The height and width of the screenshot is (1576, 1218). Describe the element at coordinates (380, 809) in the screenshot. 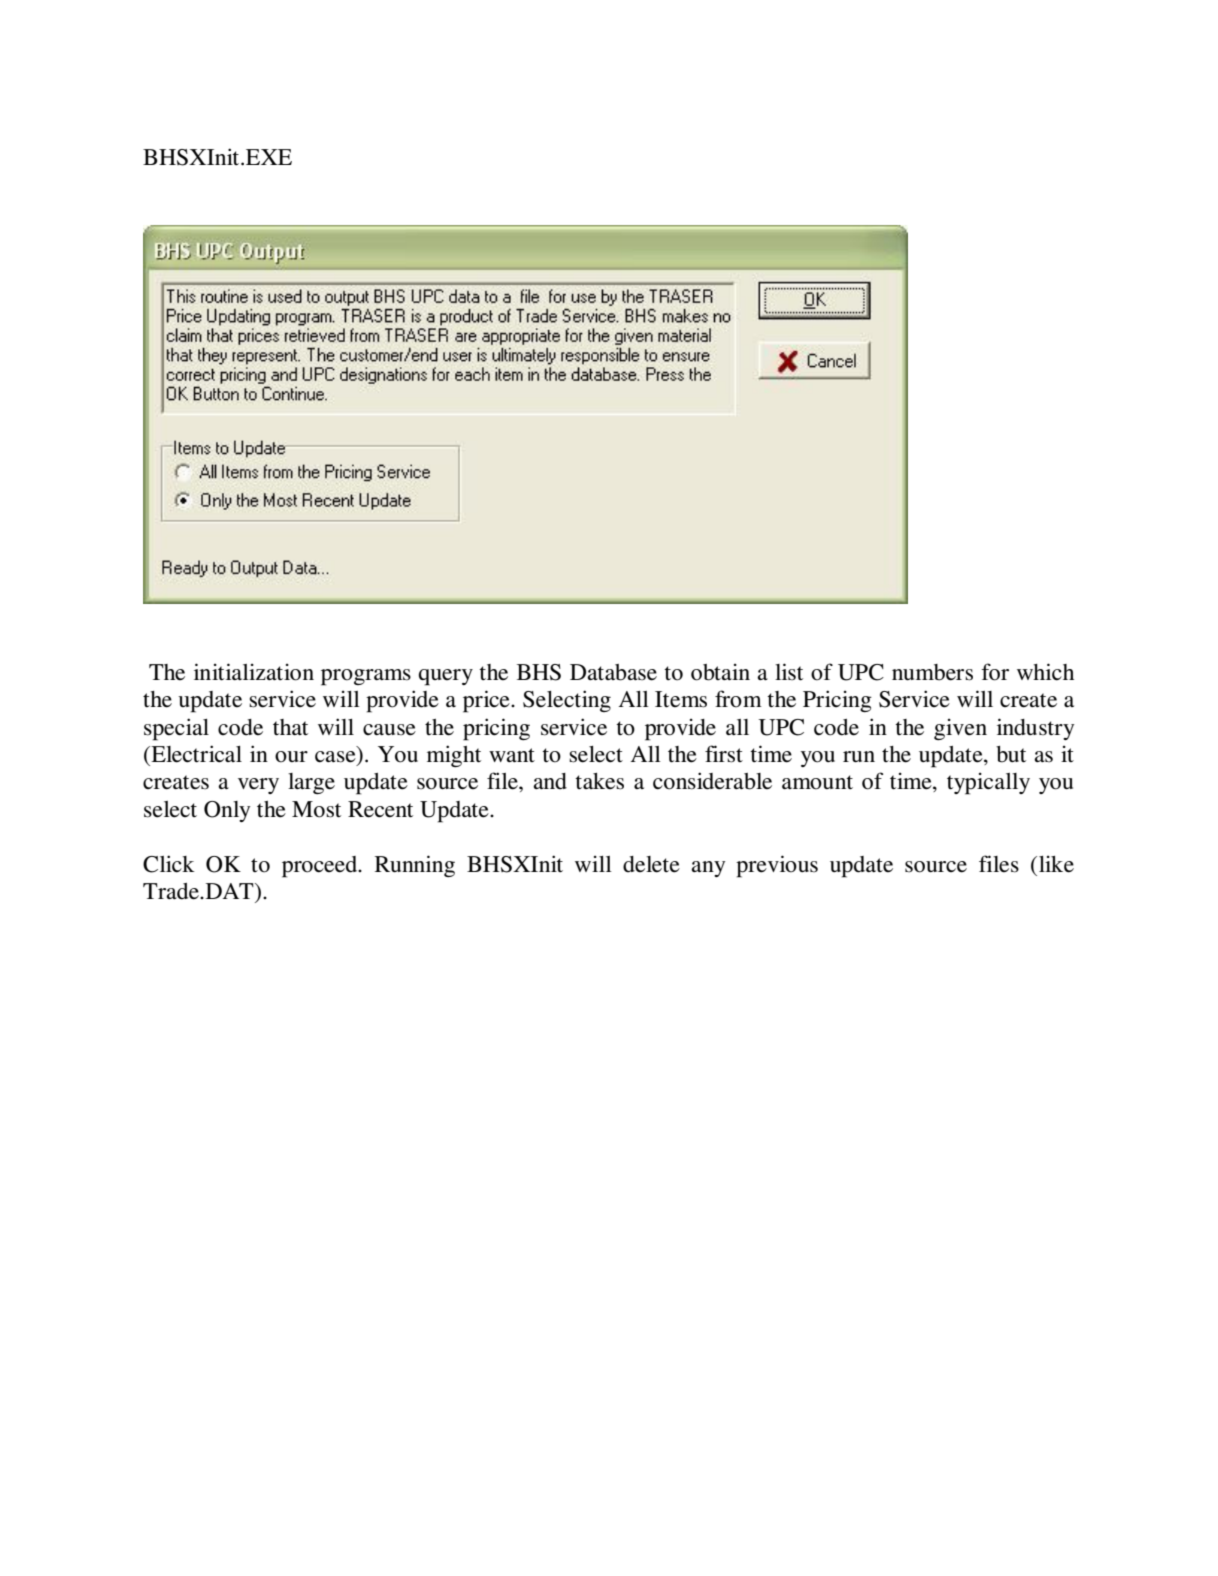

I see `Recent` at that location.
